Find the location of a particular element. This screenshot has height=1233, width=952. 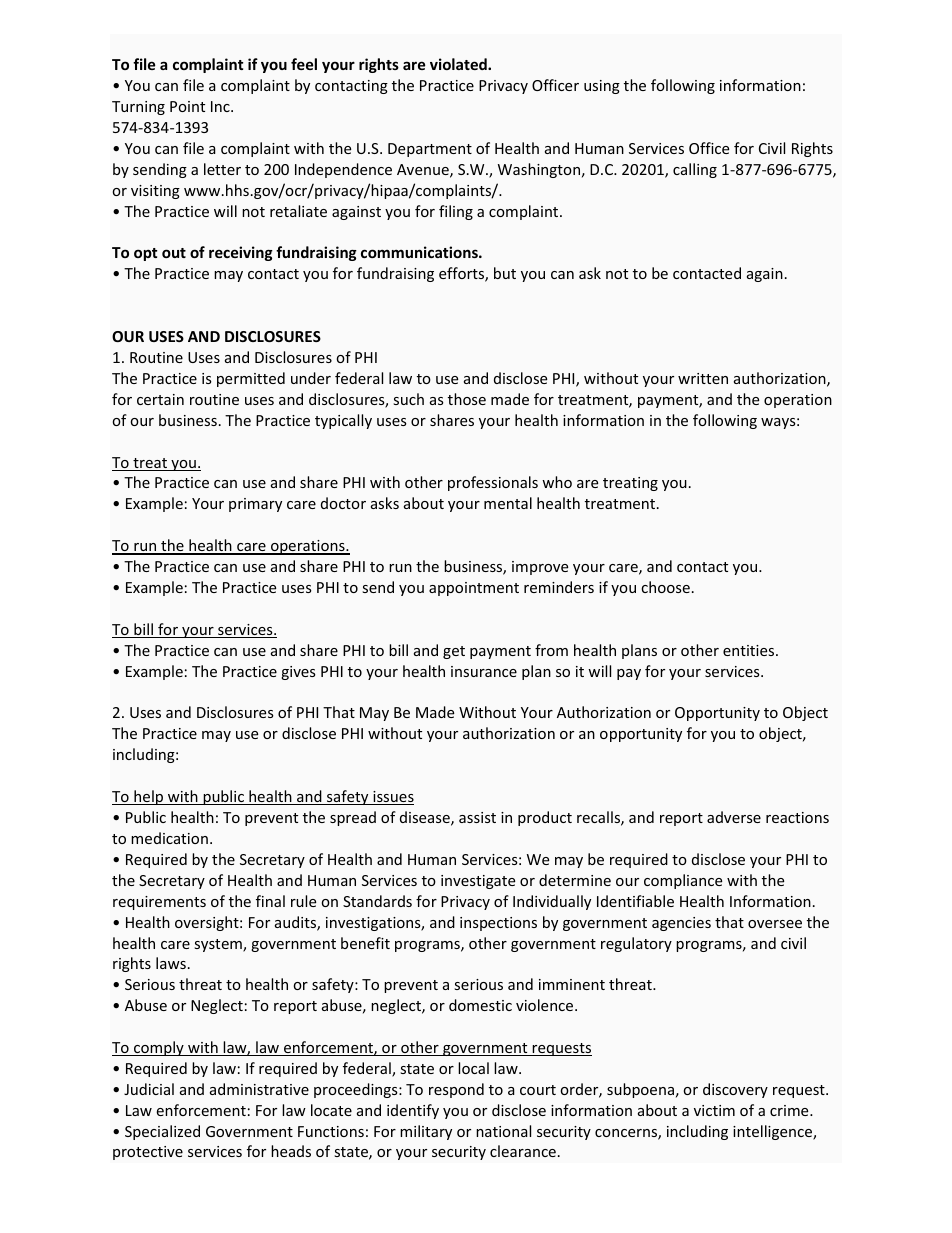

calling is located at coordinates (695, 170).
